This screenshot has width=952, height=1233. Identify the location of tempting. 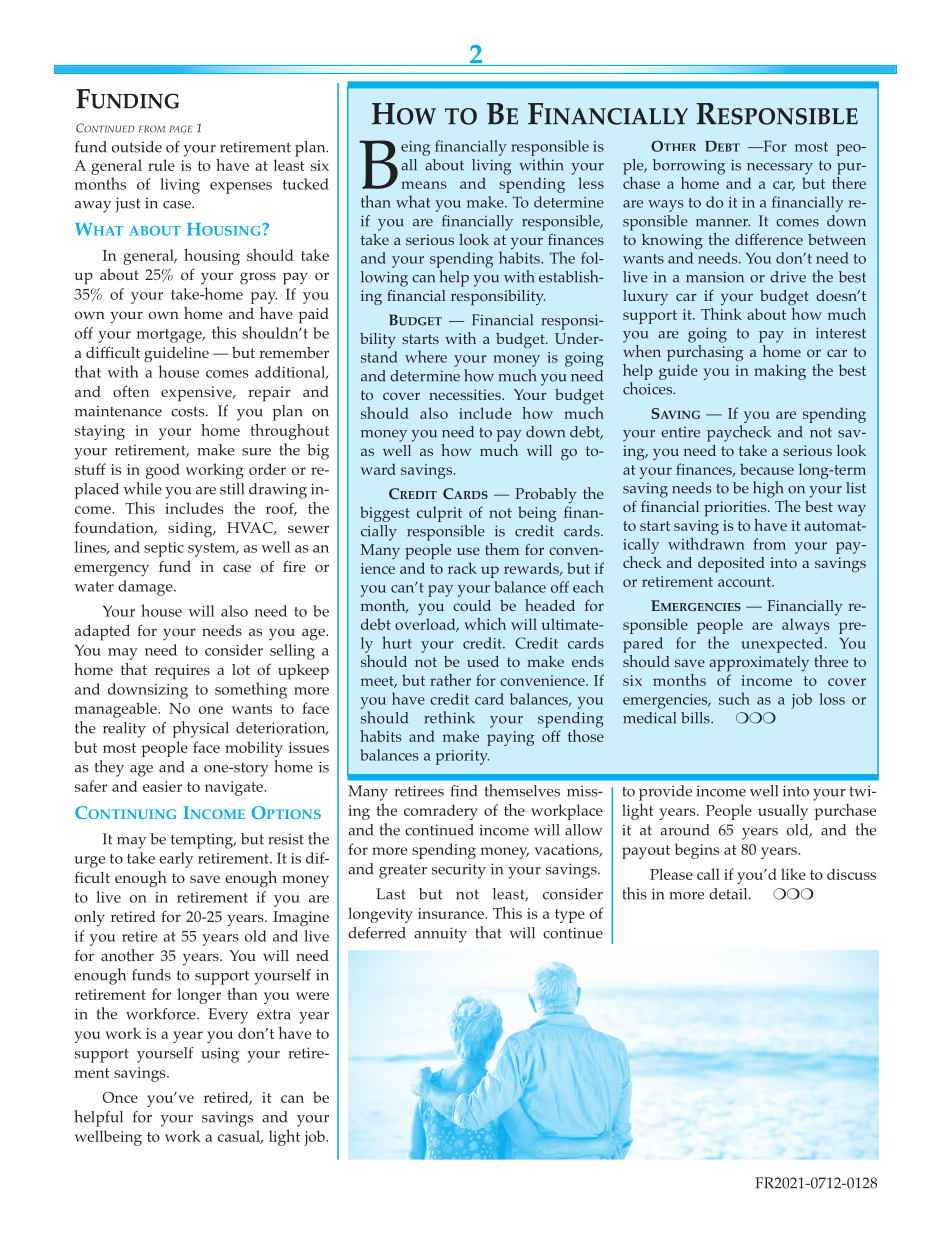
(203, 841).
